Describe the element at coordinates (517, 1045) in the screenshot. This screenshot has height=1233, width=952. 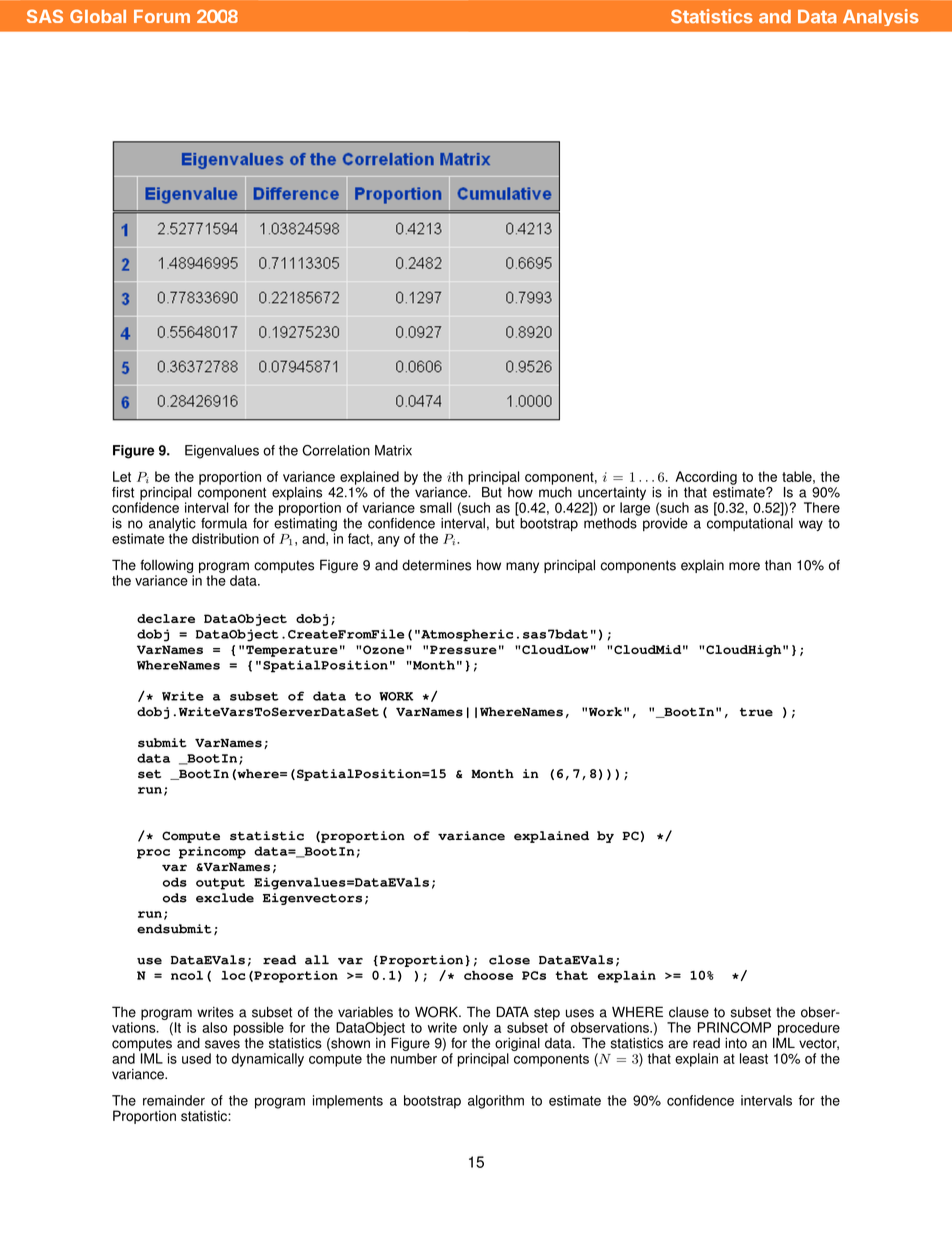
I see `original` at that location.
